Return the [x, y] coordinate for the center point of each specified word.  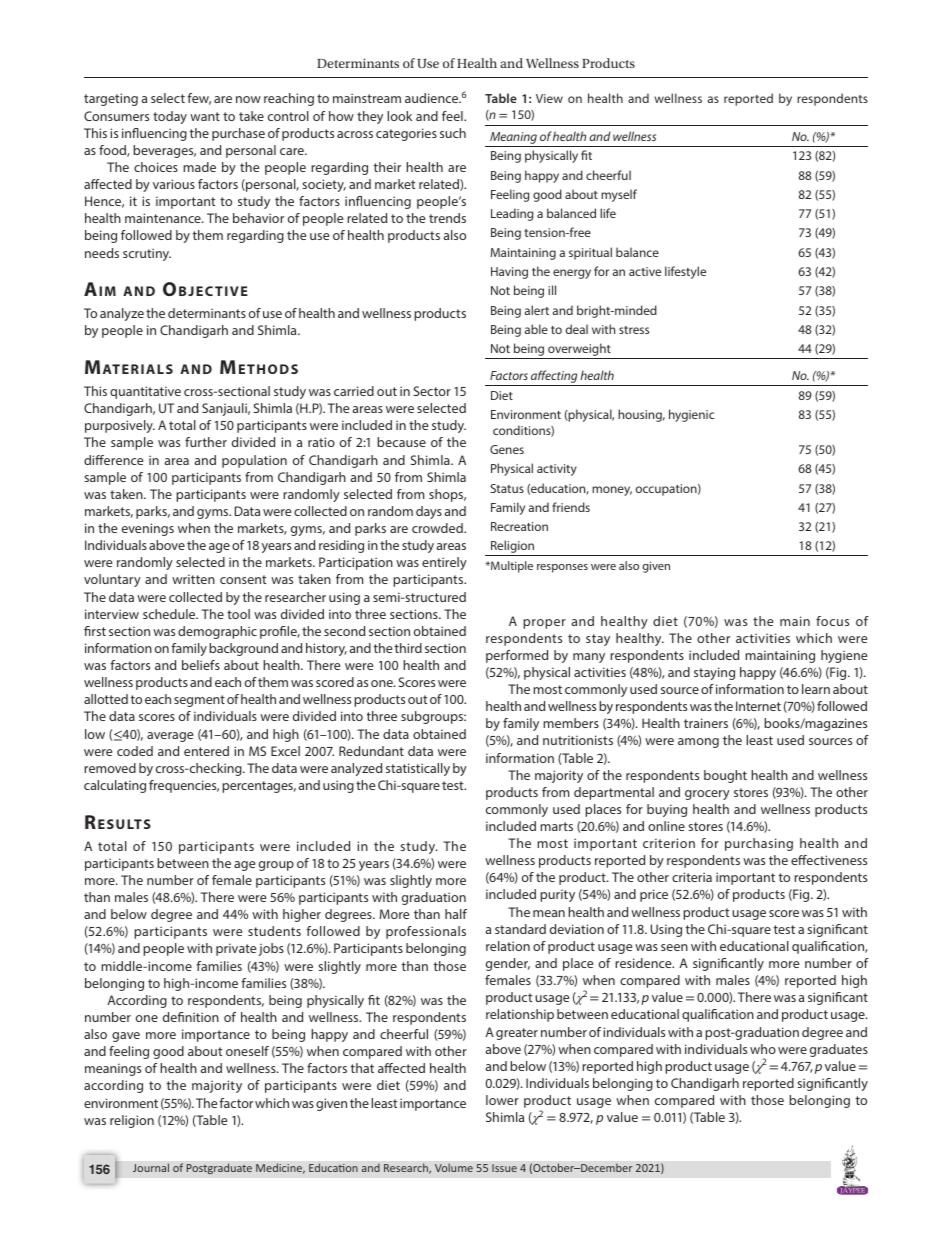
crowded [438, 528]
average [170, 737]
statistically [418, 769]
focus [832, 621]
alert [537, 310]
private [236, 949]
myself [619, 195]
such [453, 133]
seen [674, 947]
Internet [758, 706]
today [170, 117]
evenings [148, 529]
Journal [151, 1167]
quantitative [145, 392]
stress [634, 330]
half [456, 914]
